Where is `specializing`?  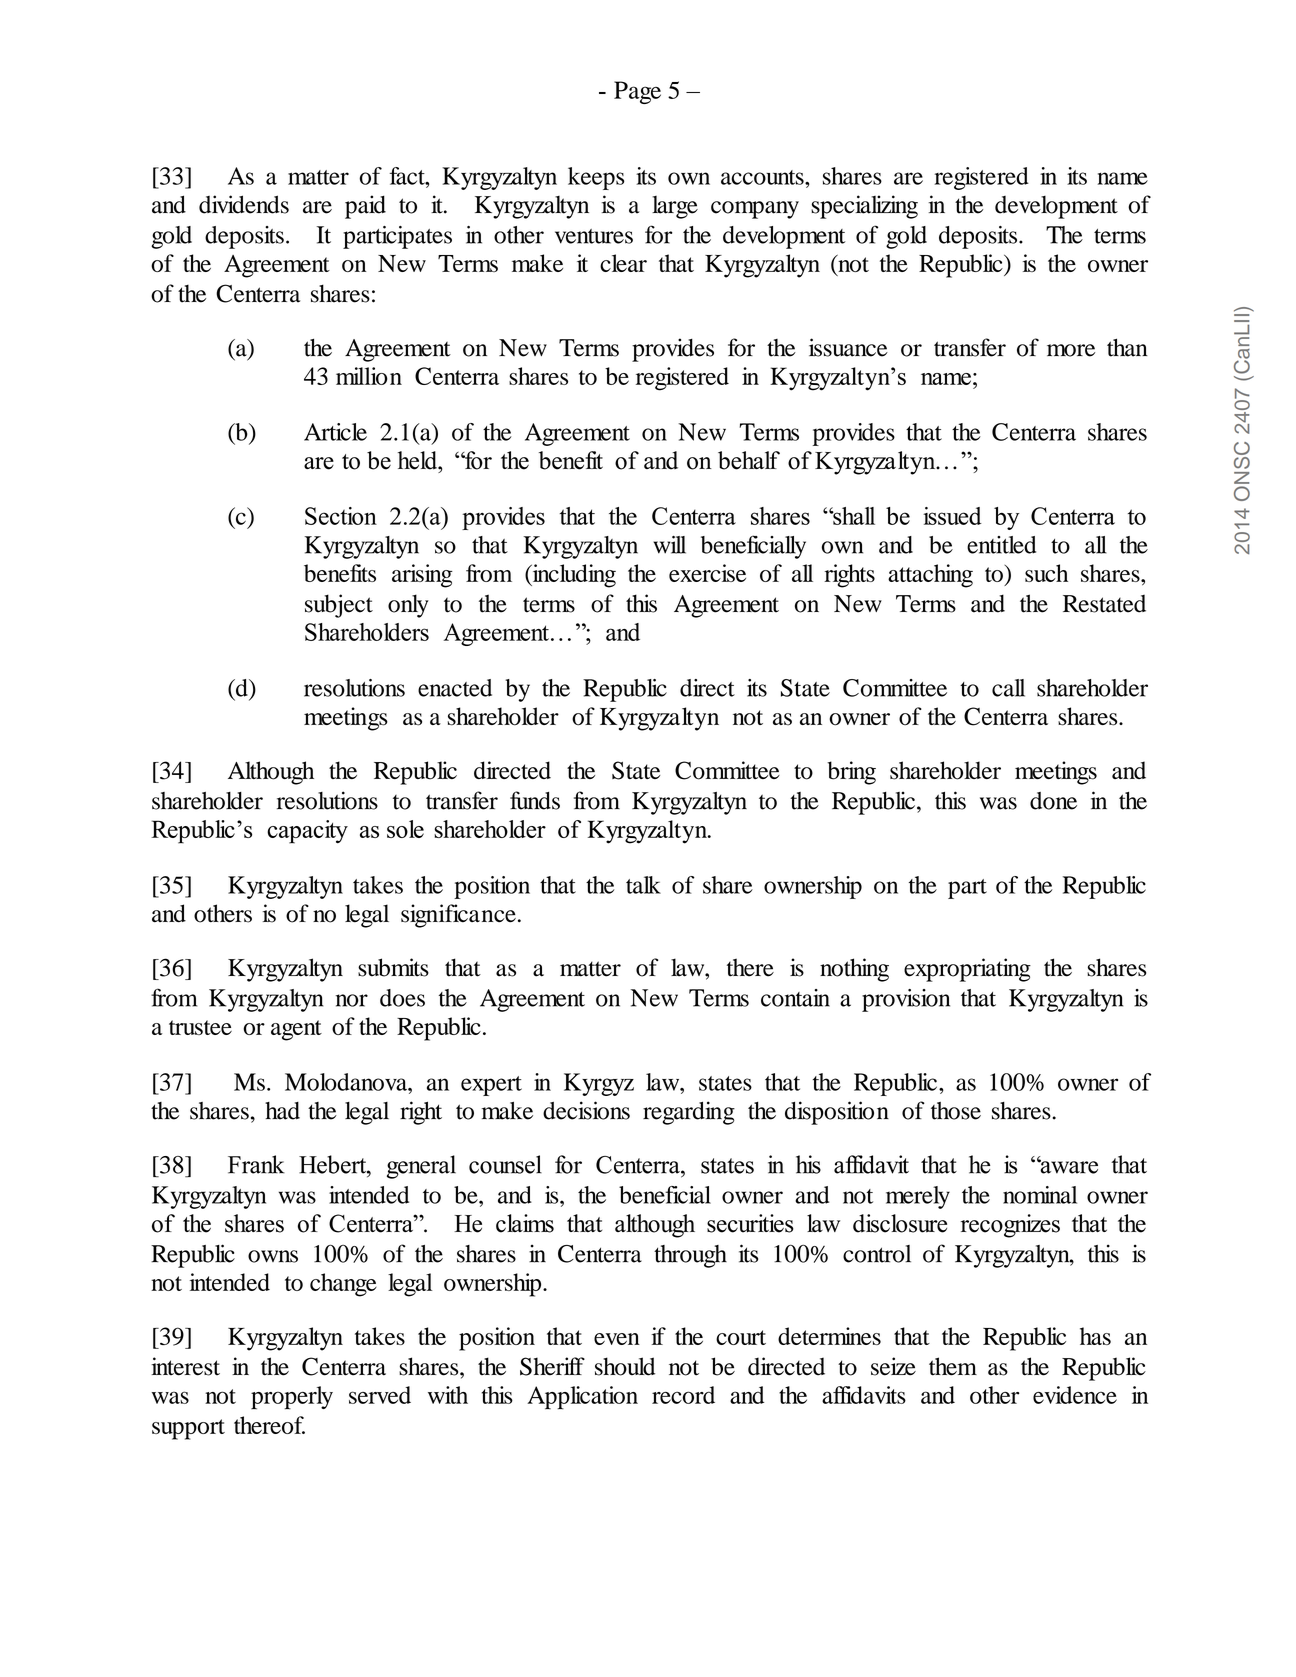 specializing is located at coordinates (864, 207).
